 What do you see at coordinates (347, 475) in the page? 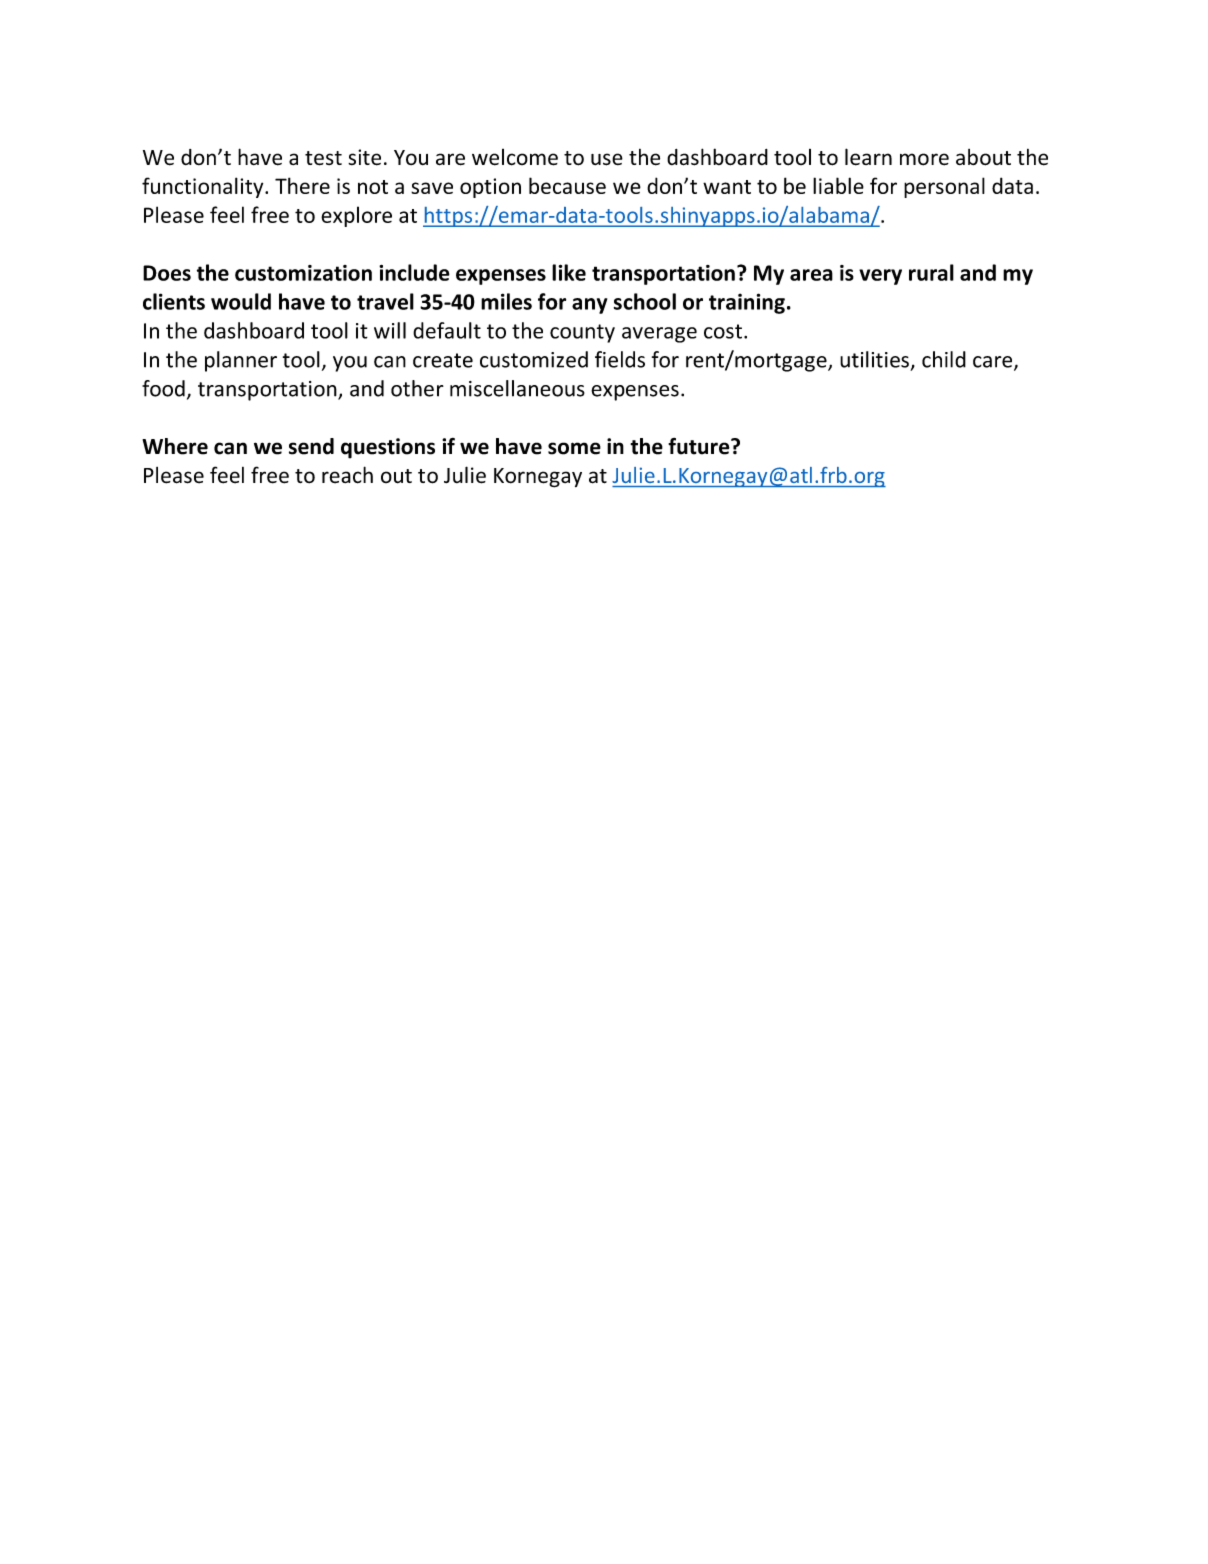
I see `reach` at bounding box center [347, 475].
